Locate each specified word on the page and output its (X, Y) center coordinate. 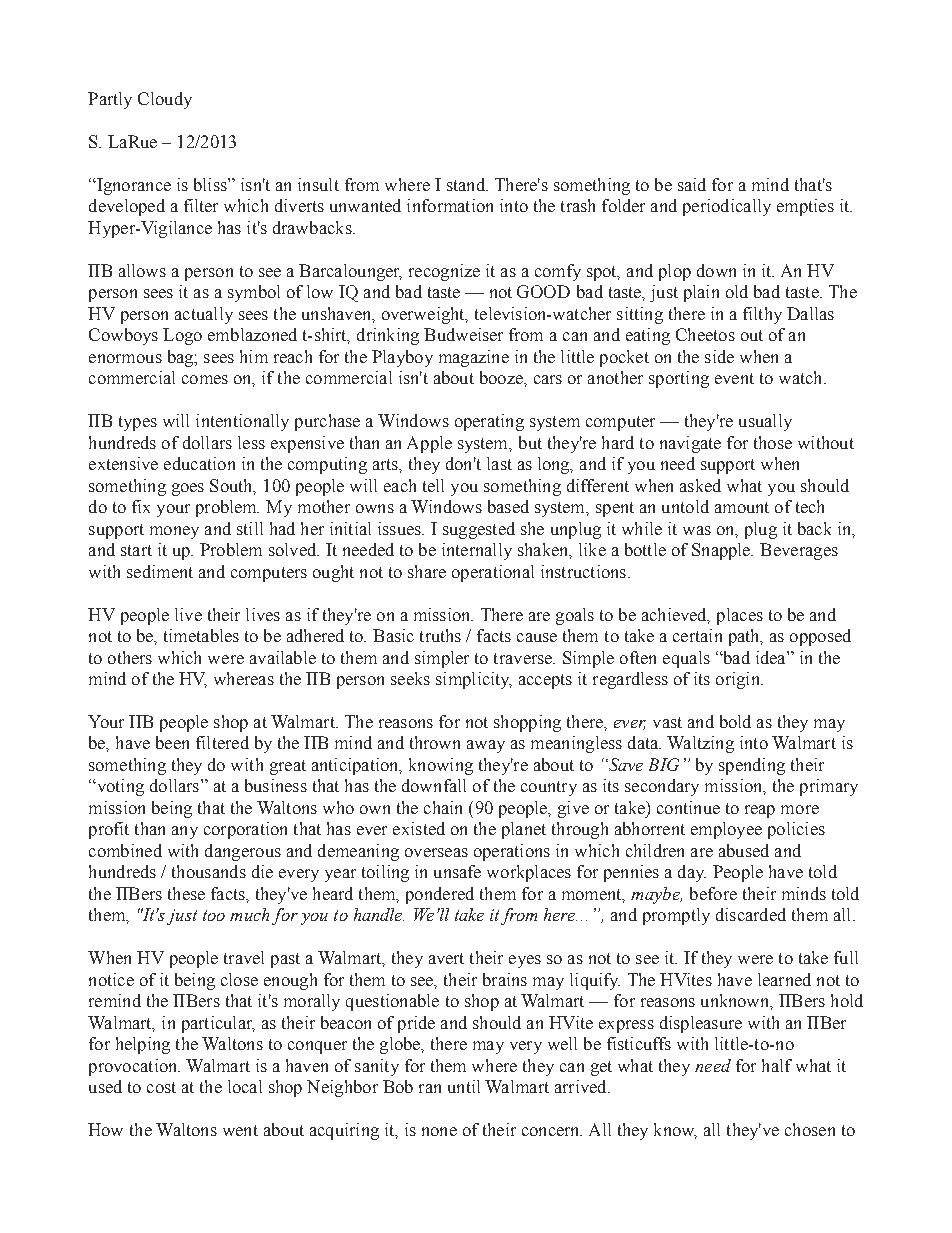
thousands (209, 871)
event (734, 378)
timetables (201, 635)
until (464, 1086)
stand (467, 184)
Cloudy (165, 100)
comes (205, 379)
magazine (474, 358)
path (745, 637)
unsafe (457, 871)
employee (726, 830)
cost (161, 1087)
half (777, 1065)
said (692, 184)
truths (440, 635)
